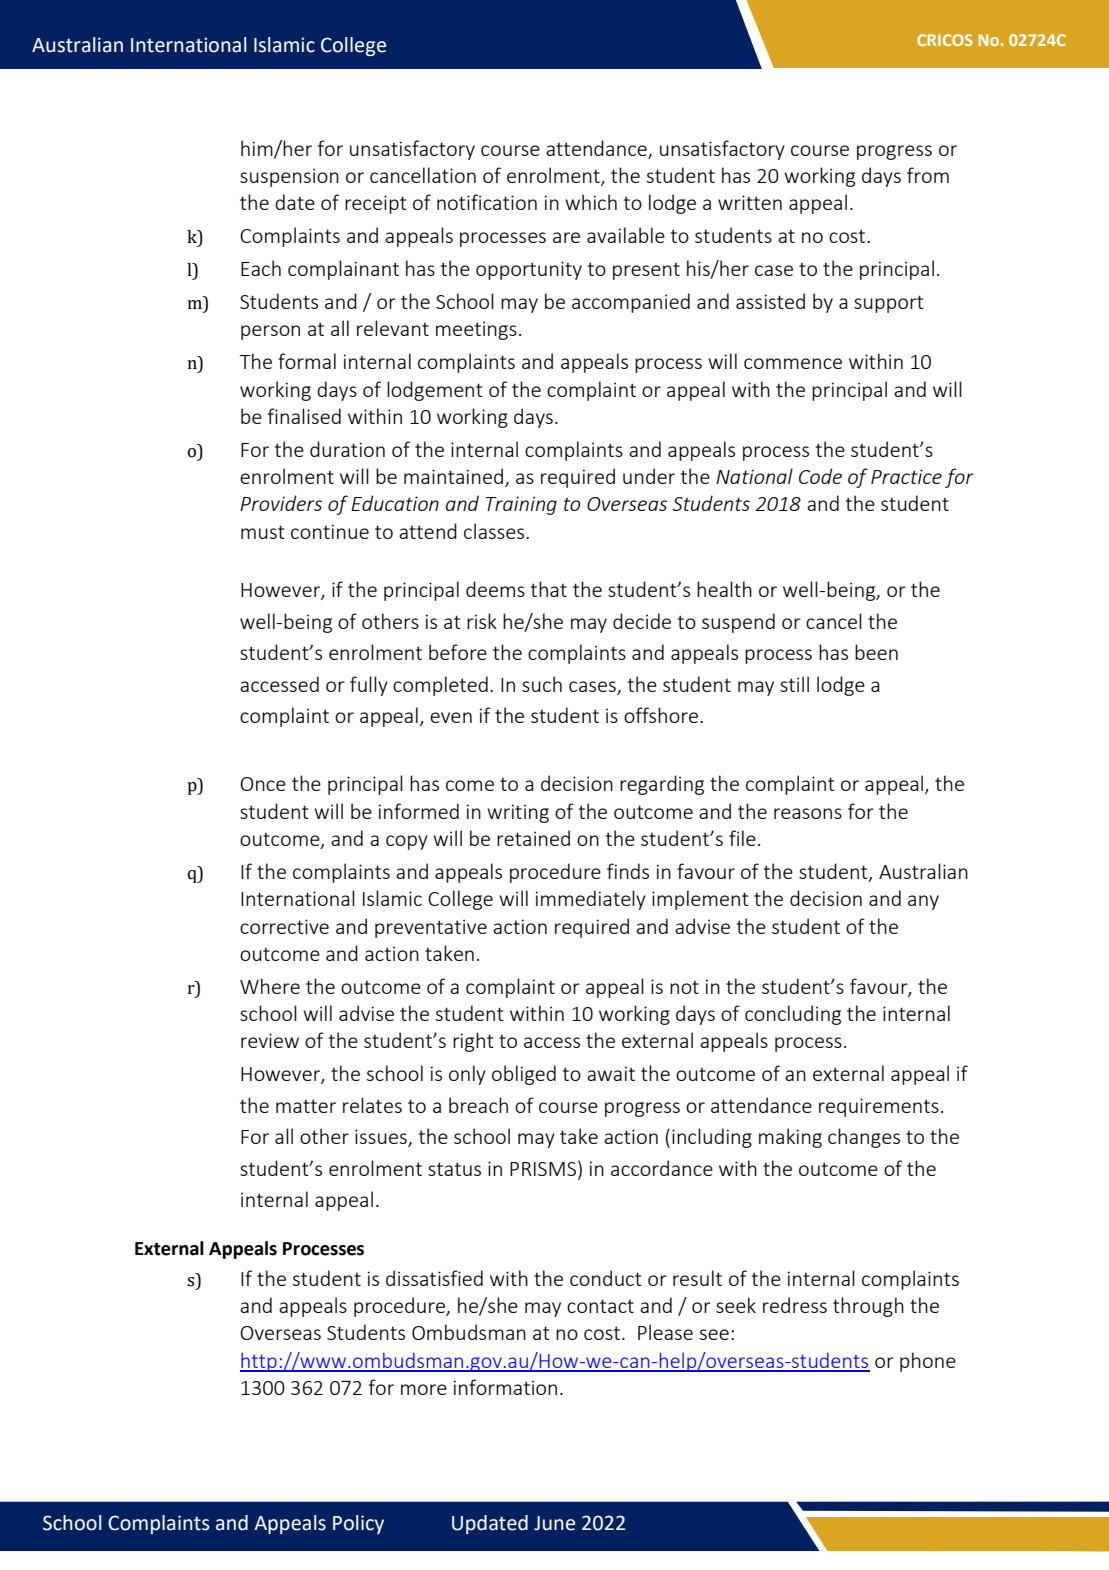  What do you see at coordinates (868, 1307) in the page?
I see `through` at bounding box center [868, 1307].
